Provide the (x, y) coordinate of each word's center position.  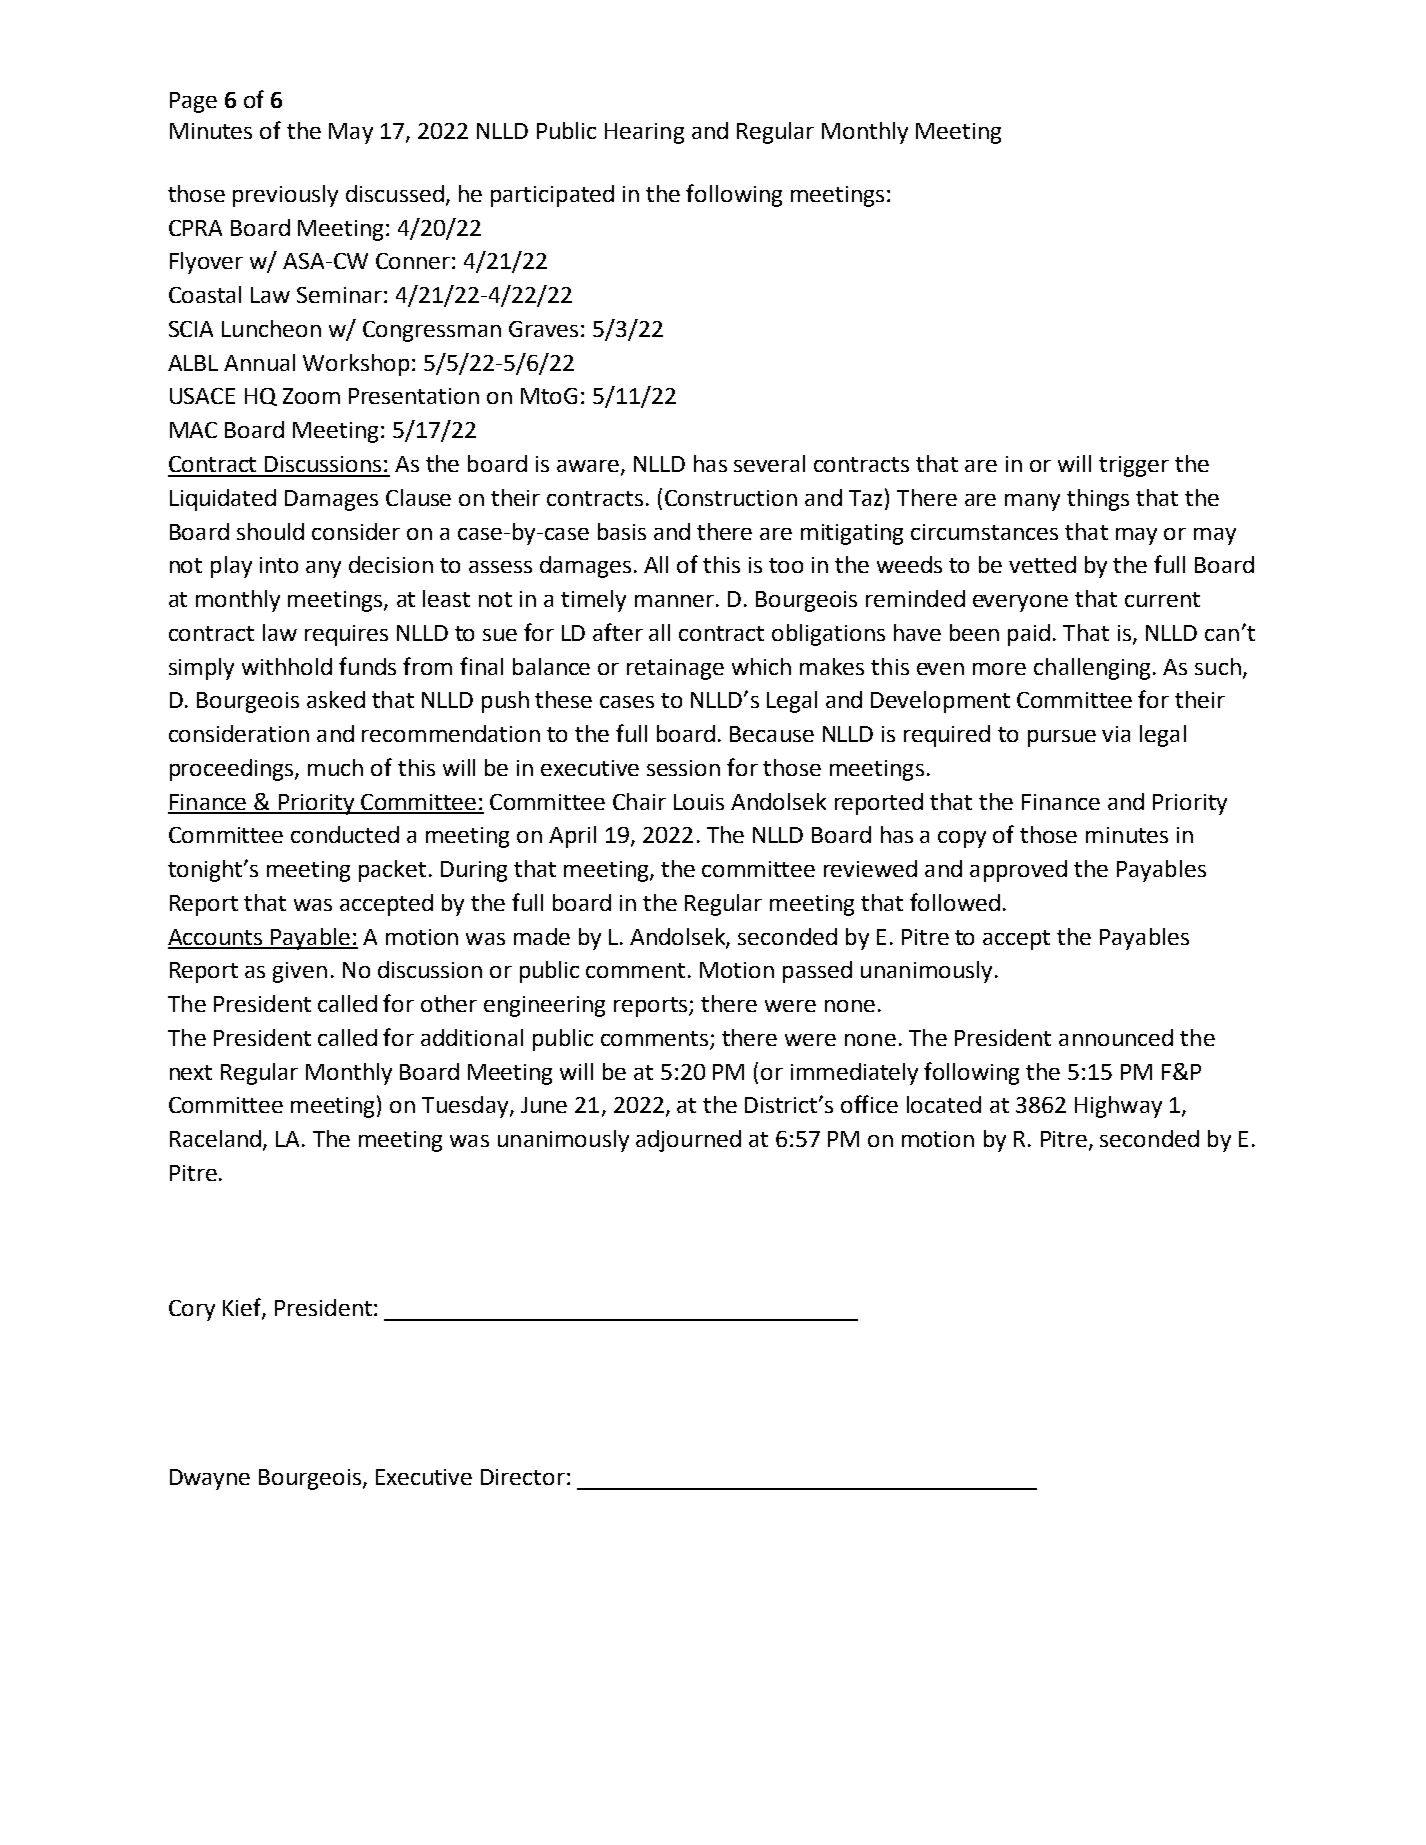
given (300, 972)
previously (285, 196)
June (544, 1105)
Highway (1118, 1107)
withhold (287, 666)
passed (817, 972)
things (1098, 500)
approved (1018, 871)
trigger (1134, 466)
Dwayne (210, 1479)
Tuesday (466, 1107)
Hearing (644, 133)
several (769, 463)
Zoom (311, 396)
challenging (1092, 669)
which (761, 666)
